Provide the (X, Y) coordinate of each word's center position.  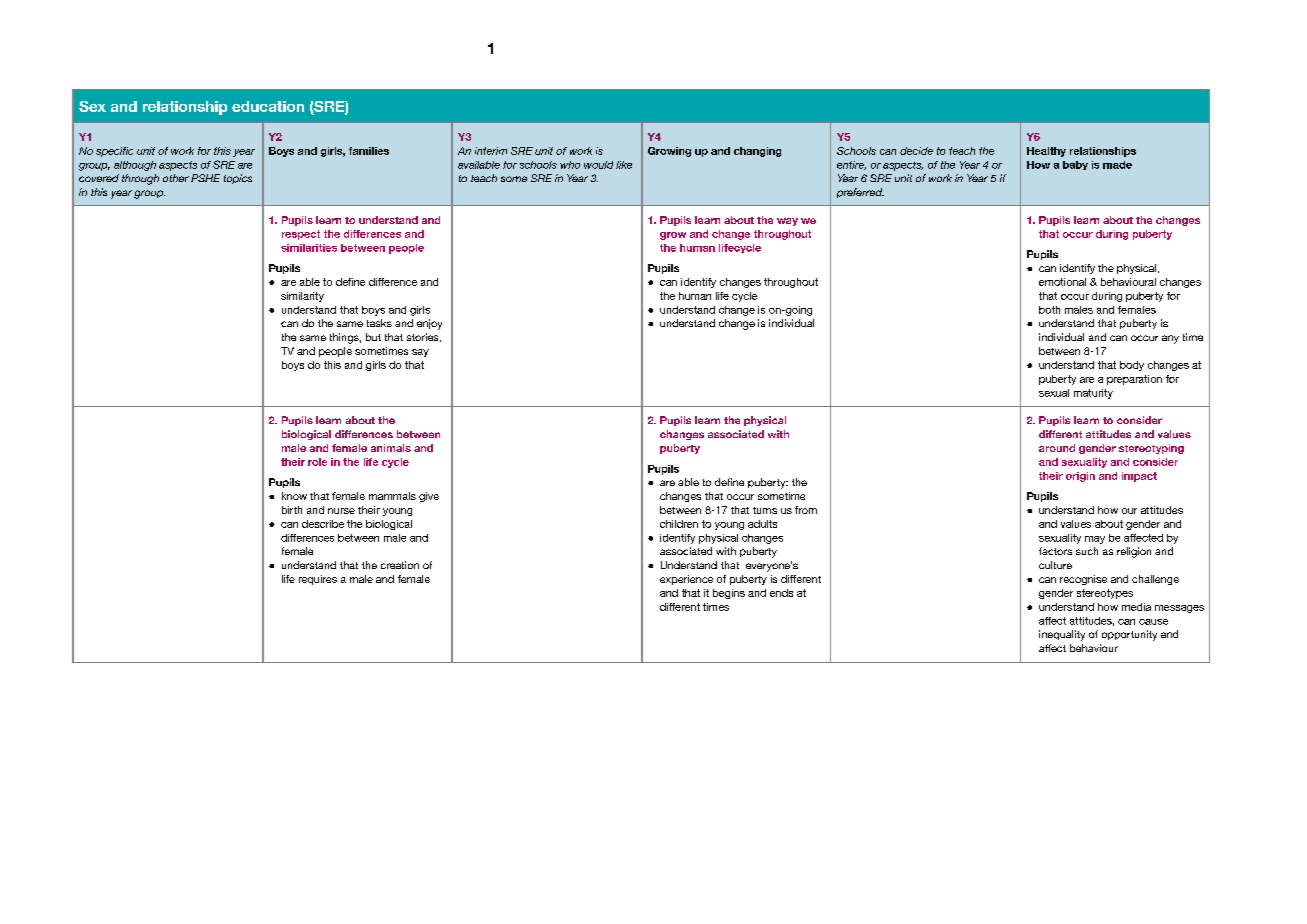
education (268, 106)
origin (1080, 477)
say (420, 353)
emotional (1062, 282)
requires (318, 580)
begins (729, 594)
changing (757, 152)
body (1132, 366)
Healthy (1046, 152)
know (294, 496)
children (679, 524)
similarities (309, 248)
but (373, 337)
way (787, 222)
